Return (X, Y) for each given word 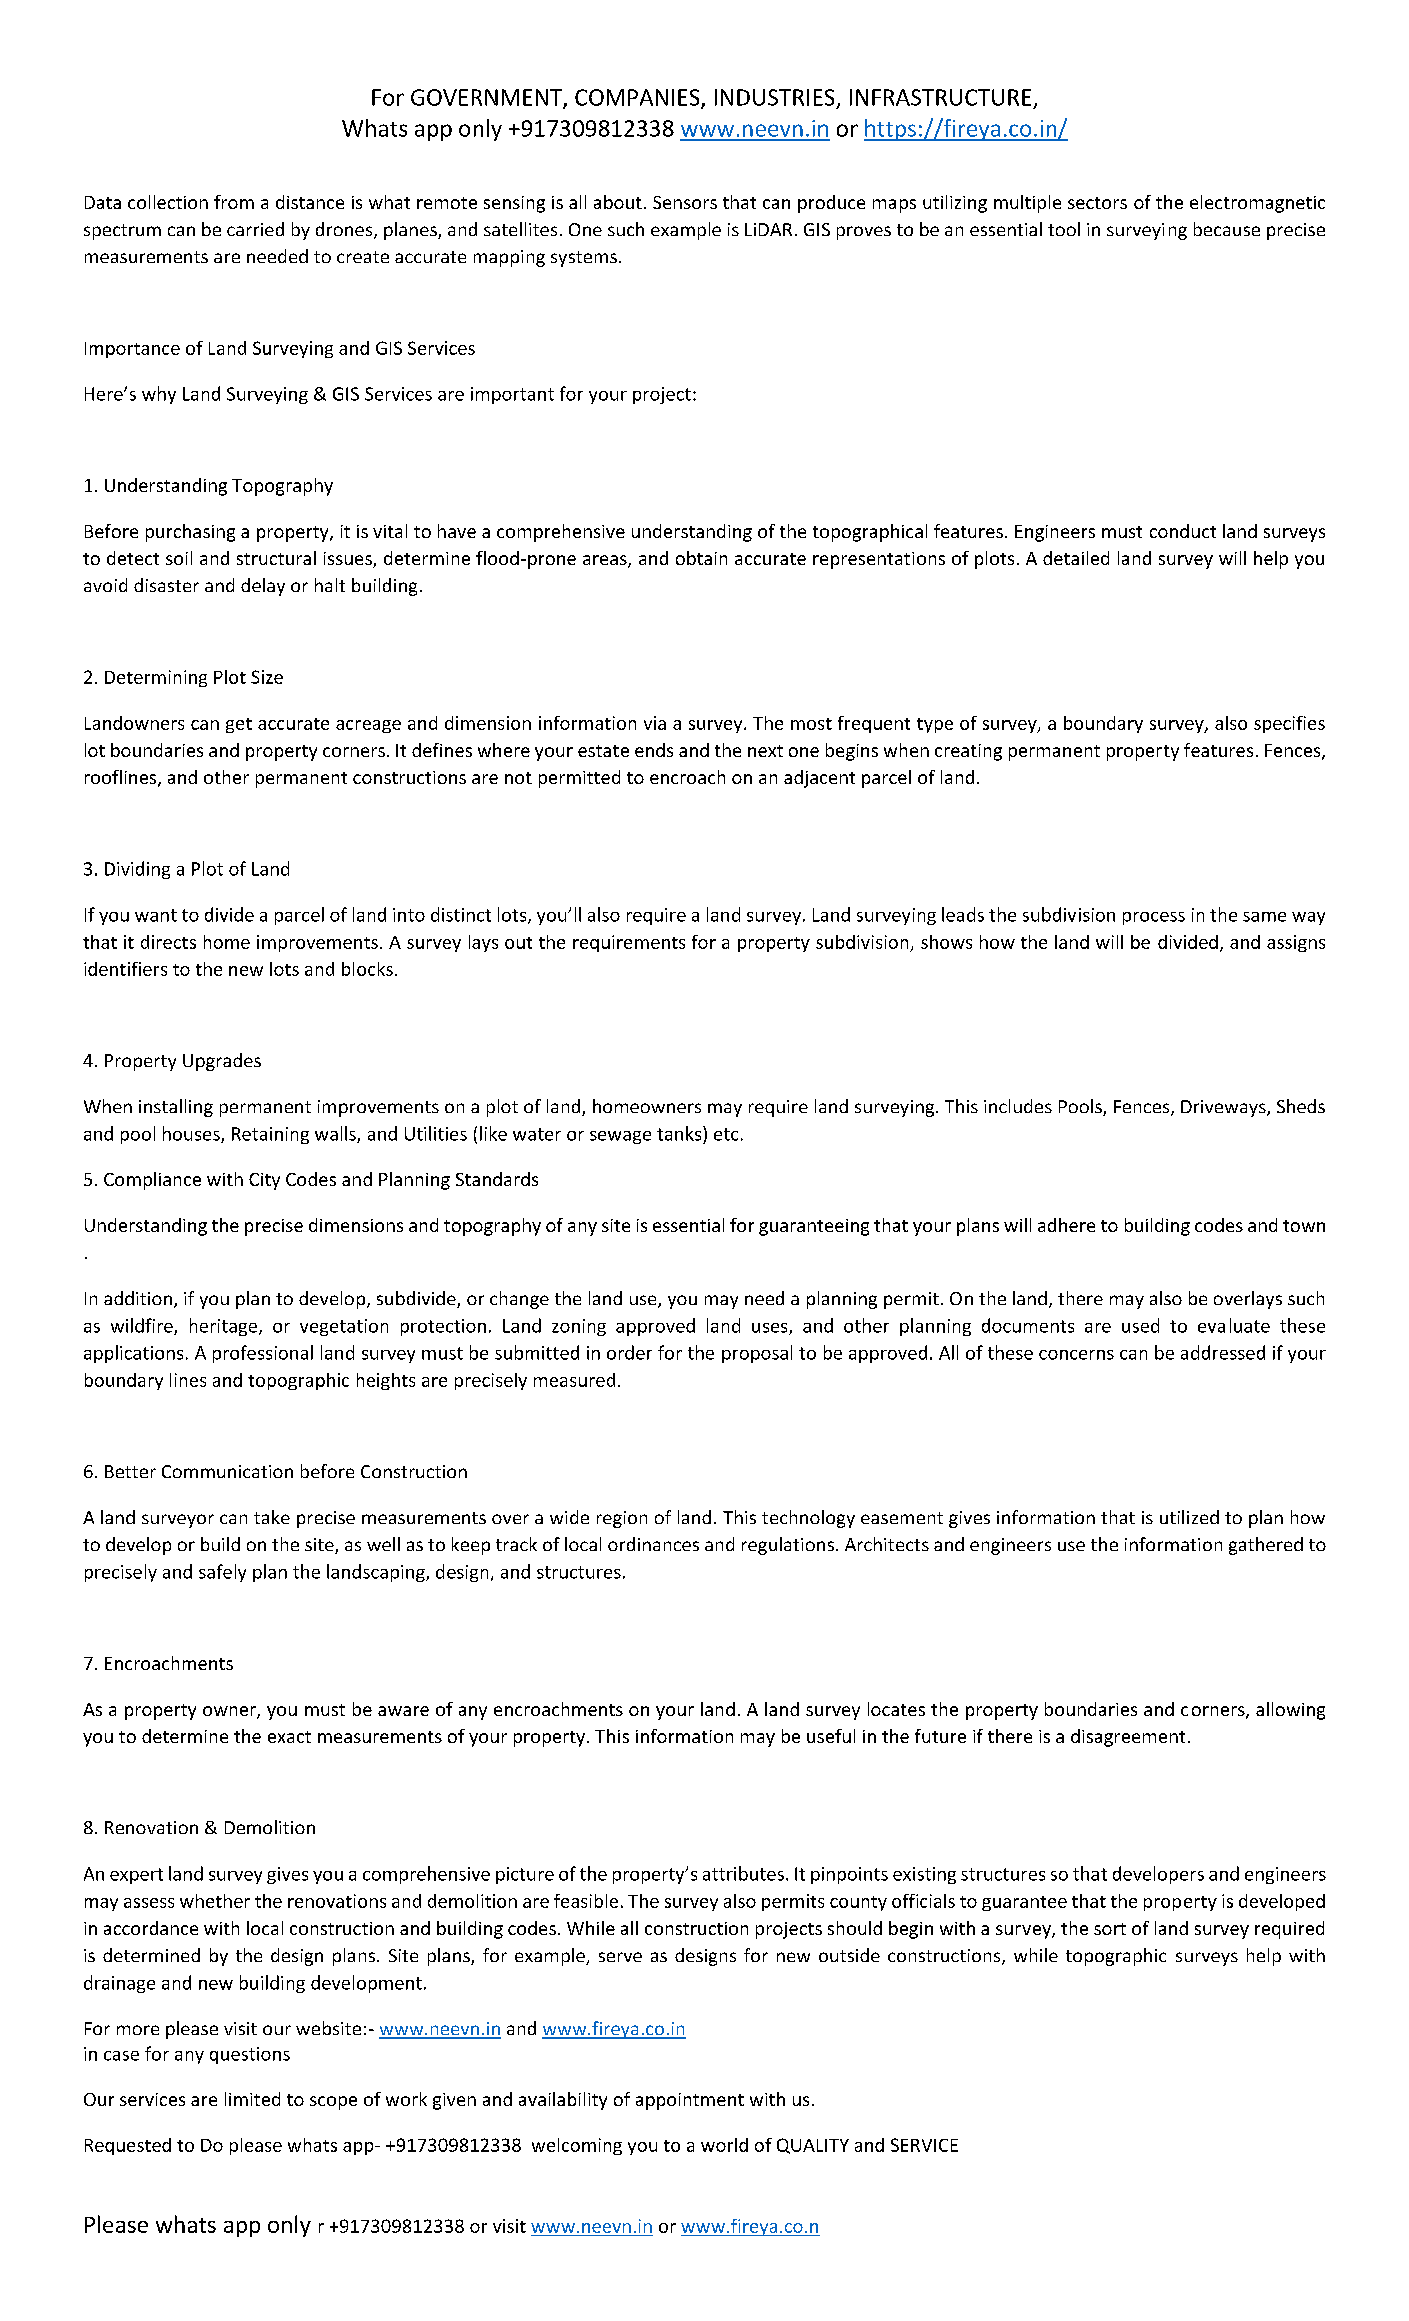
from (234, 202)
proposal (757, 1354)
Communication (227, 1471)
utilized (1189, 1517)
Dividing (137, 870)
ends (654, 750)
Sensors (685, 202)
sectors (1097, 203)
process (1154, 918)
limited (252, 2099)
